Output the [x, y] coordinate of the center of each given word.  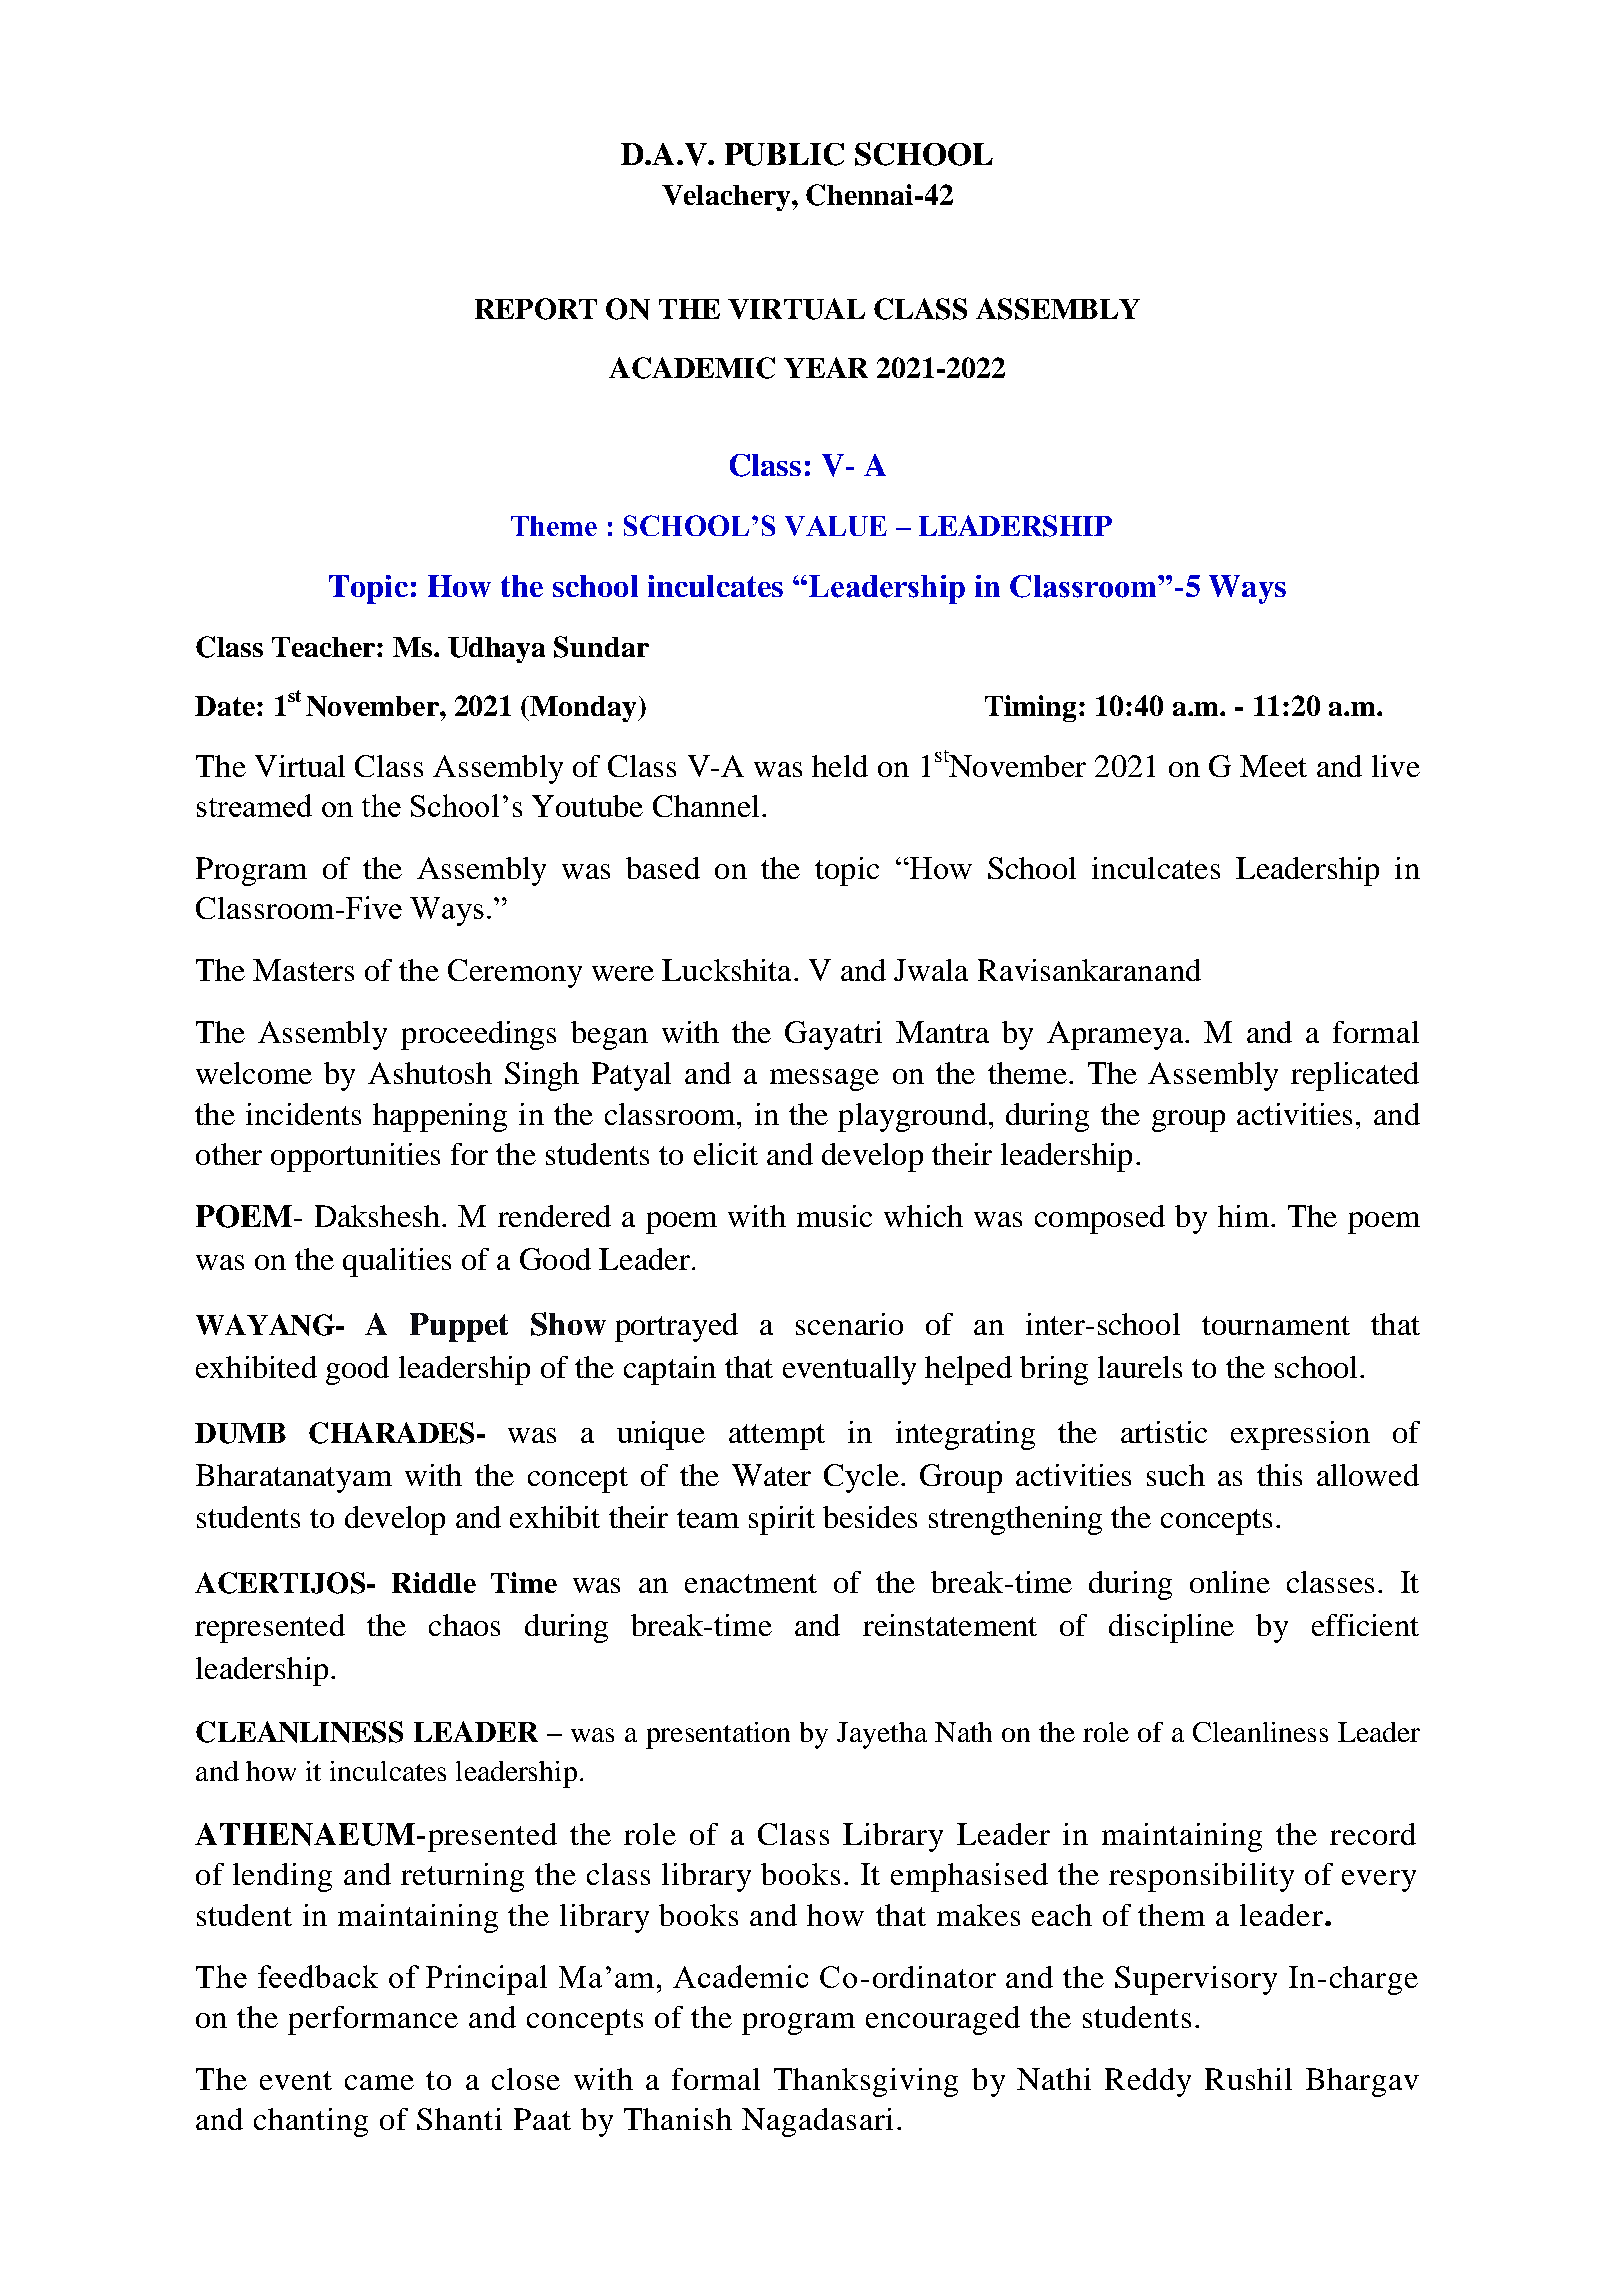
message [824, 1080]
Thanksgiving [866, 2082]
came [379, 2082]
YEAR [826, 367]
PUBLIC [784, 154]
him [1243, 1216]
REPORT [536, 309]
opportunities [355, 1157]
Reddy [1148, 2082]
